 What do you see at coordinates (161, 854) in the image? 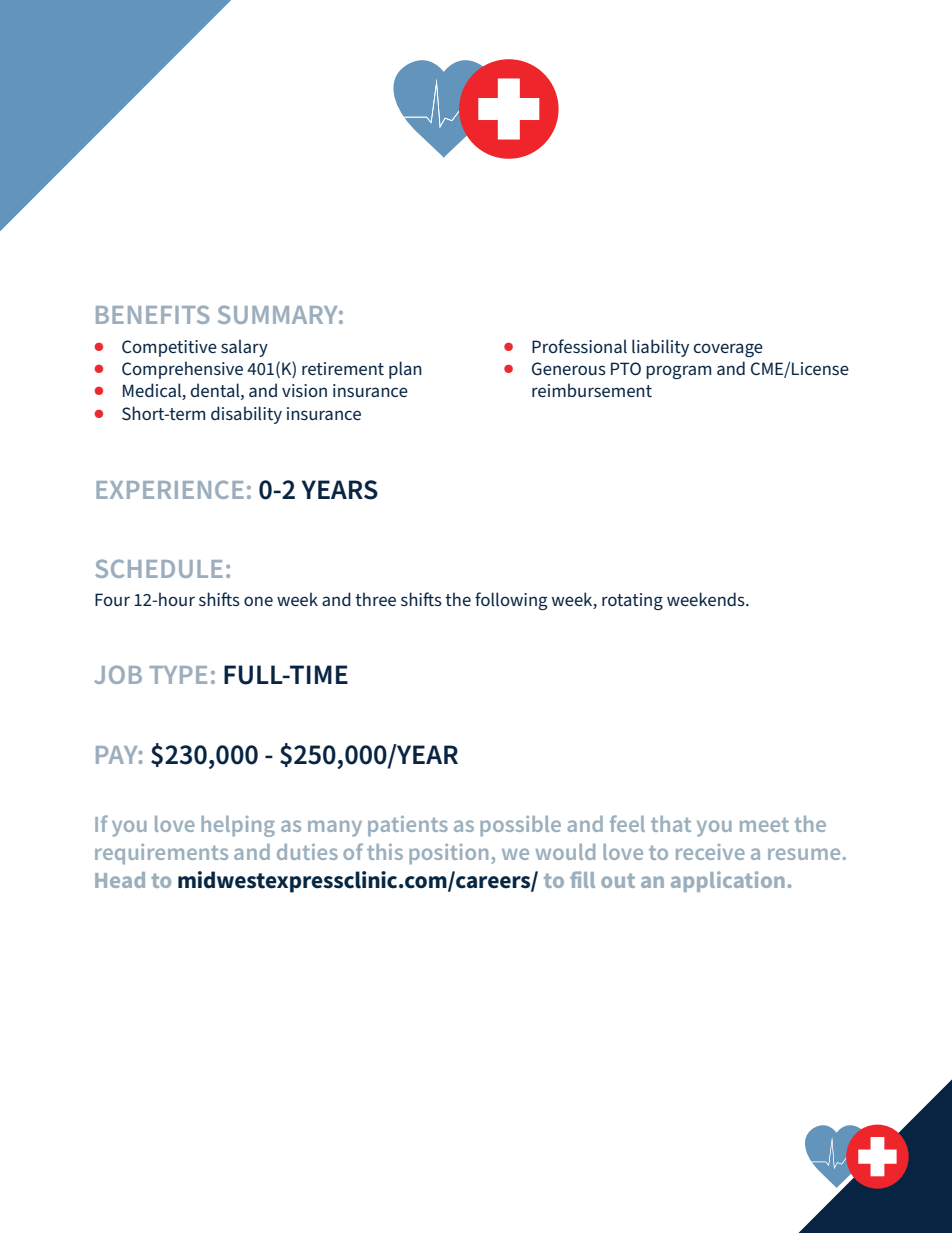
I see `requirements` at bounding box center [161, 854].
